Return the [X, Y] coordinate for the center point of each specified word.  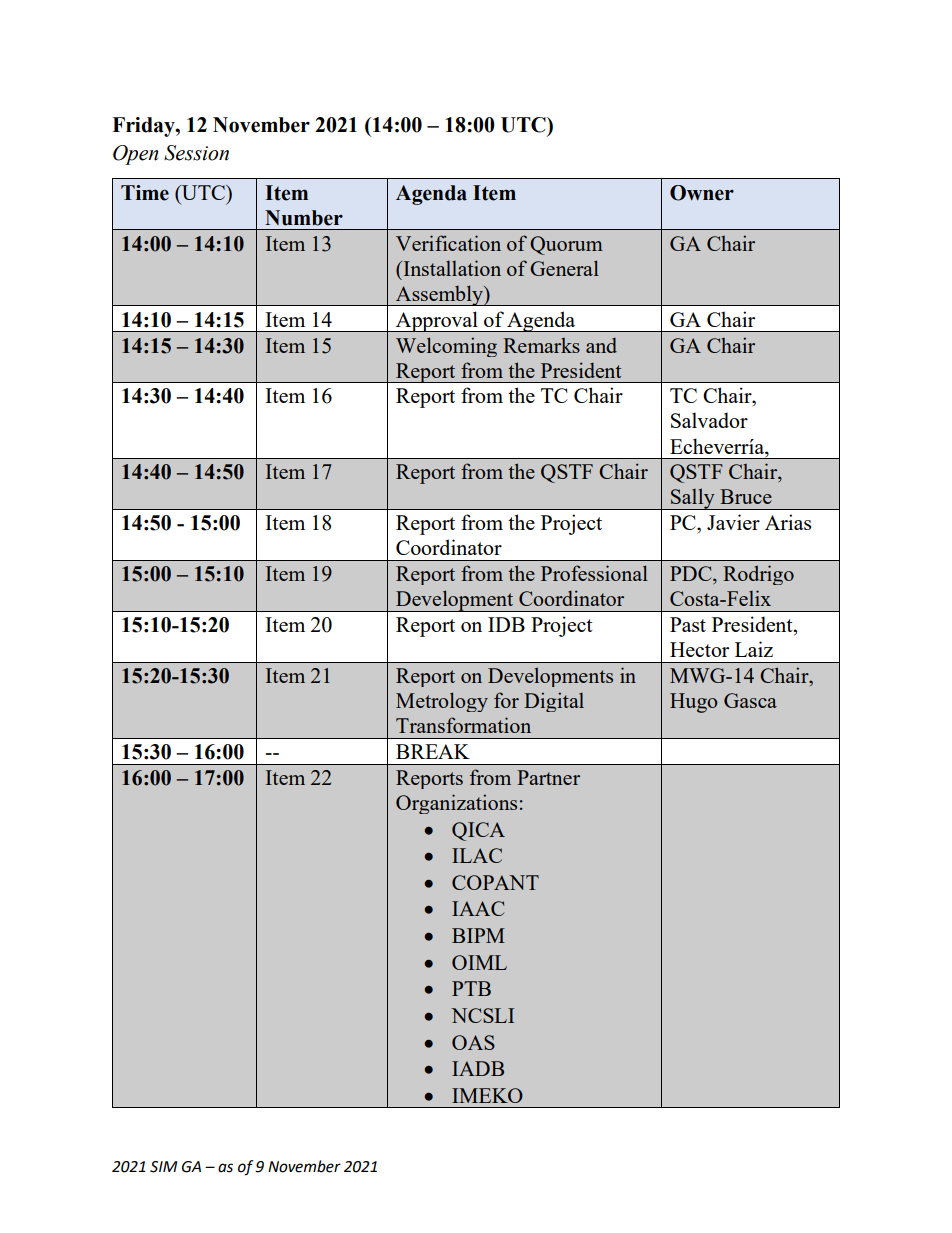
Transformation [463, 725]
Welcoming [446, 347]
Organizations [456, 804]
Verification [448, 243]
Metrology [442, 702]
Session [196, 153]
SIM [163, 1167]
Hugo [693, 703]
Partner [548, 777]
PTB [471, 988]
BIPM [478, 935]
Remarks [541, 345]
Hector [699, 649]
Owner [702, 193]
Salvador [709, 420]
